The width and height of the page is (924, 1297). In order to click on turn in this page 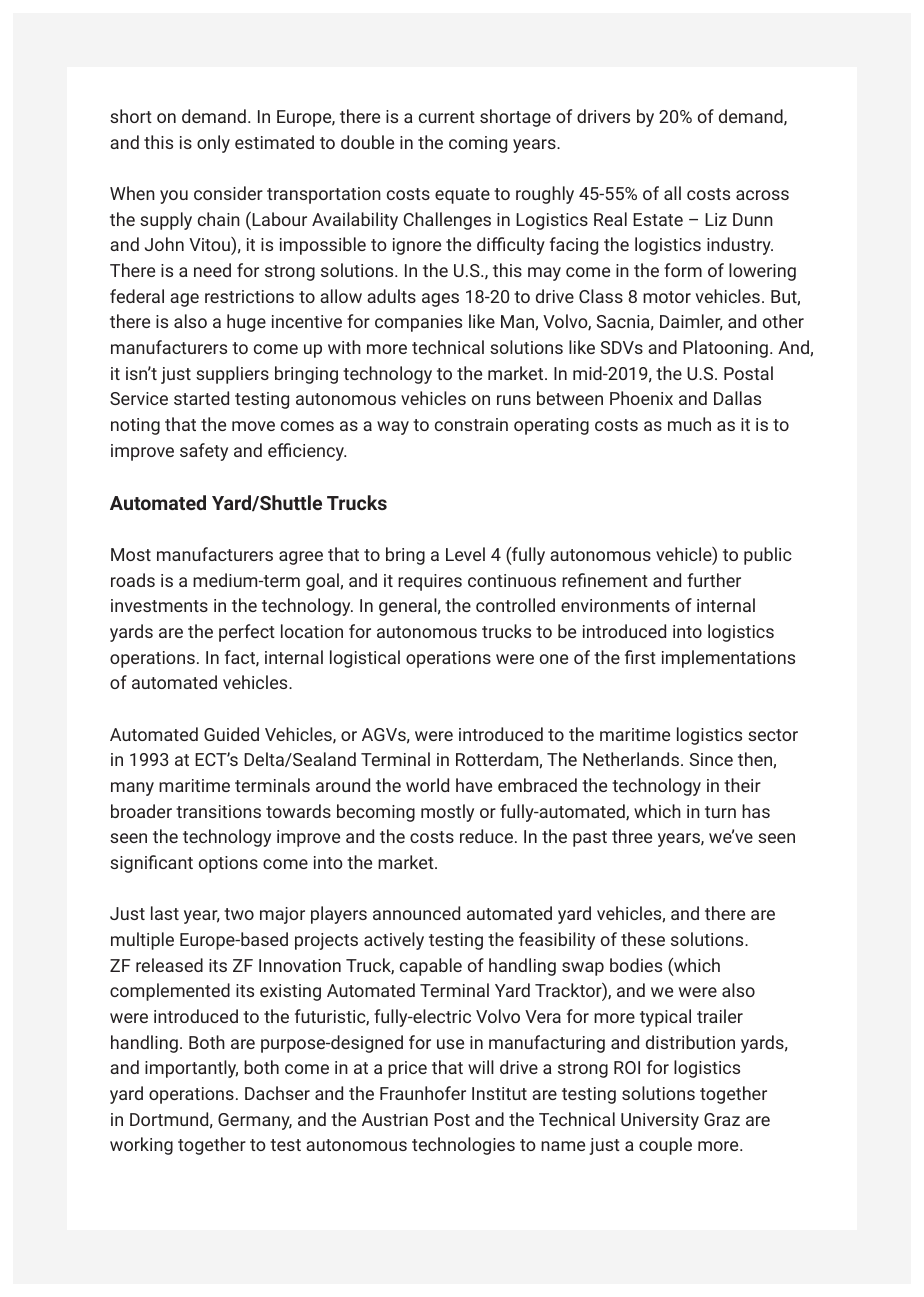, I will do `click(720, 812)`.
